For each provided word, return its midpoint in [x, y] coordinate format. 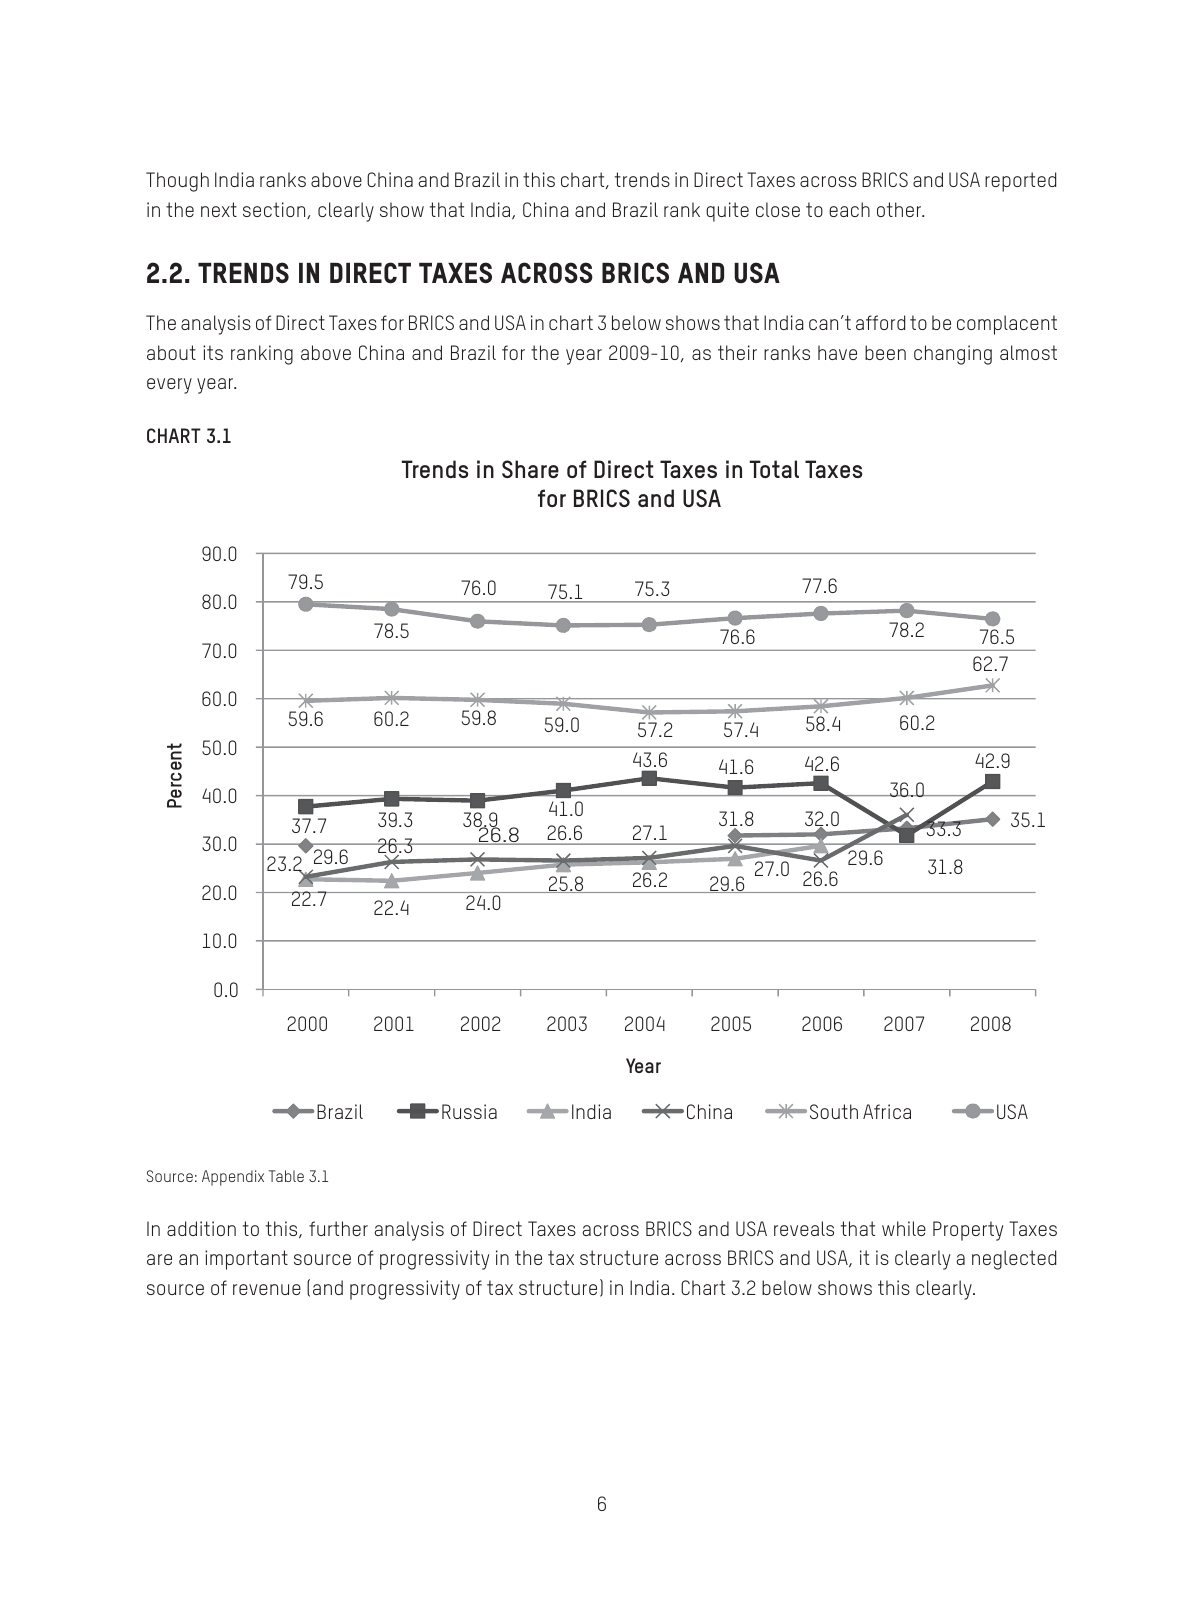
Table [286, 1176]
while [904, 1228]
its [213, 352]
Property [968, 1231]
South [834, 1111]
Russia [469, 1111]
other [900, 209]
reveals [804, 1228]
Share [530, 469]
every [169, 386]
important [246, 1260]
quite [727, 212]
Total [774, 469]
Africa [887, 1111]
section [275, 210]
